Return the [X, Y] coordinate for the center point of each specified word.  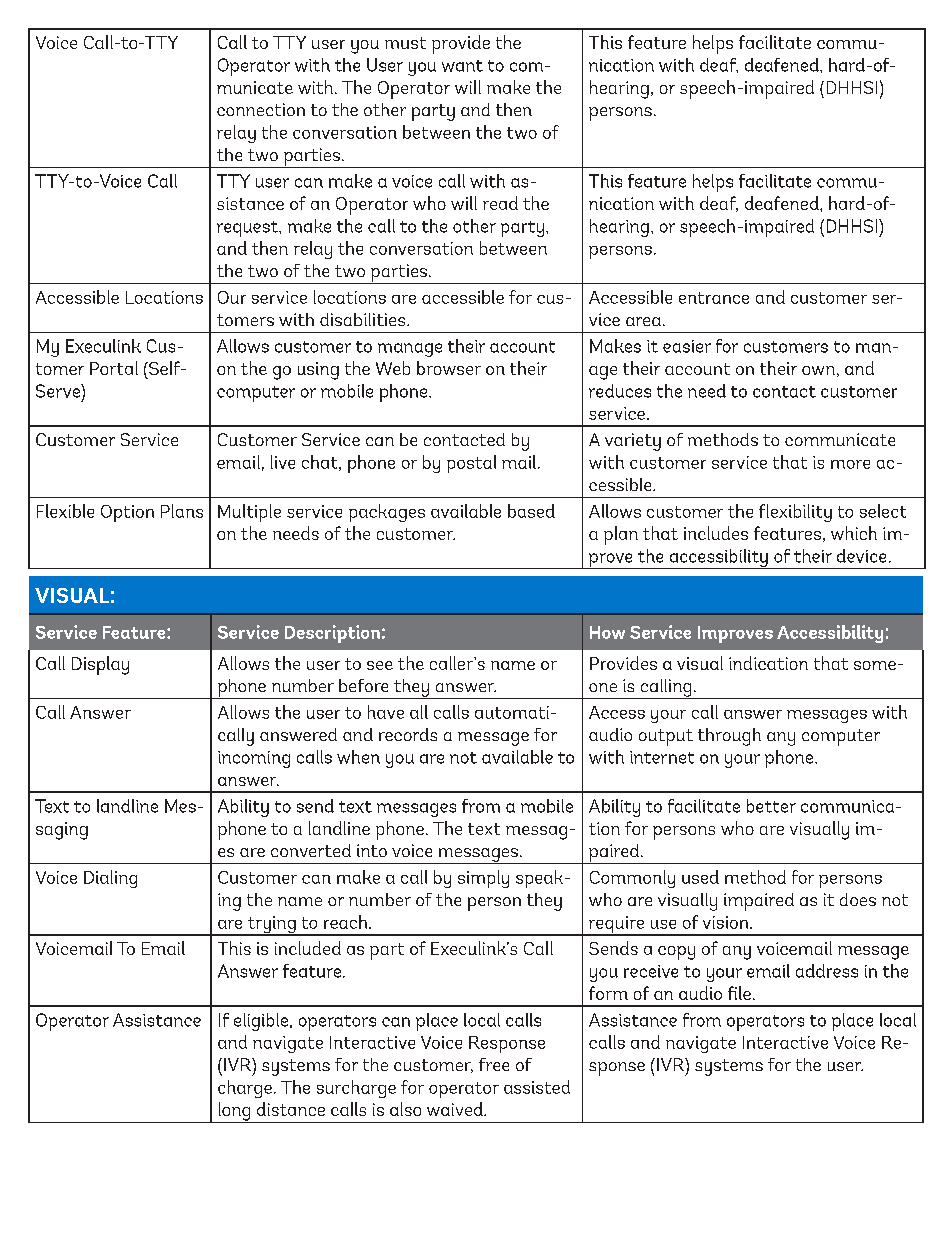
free [494, 1064]
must [405, 43]
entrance [714, 298]
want [462, 66]
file [739, 993]
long [234, 1112]
